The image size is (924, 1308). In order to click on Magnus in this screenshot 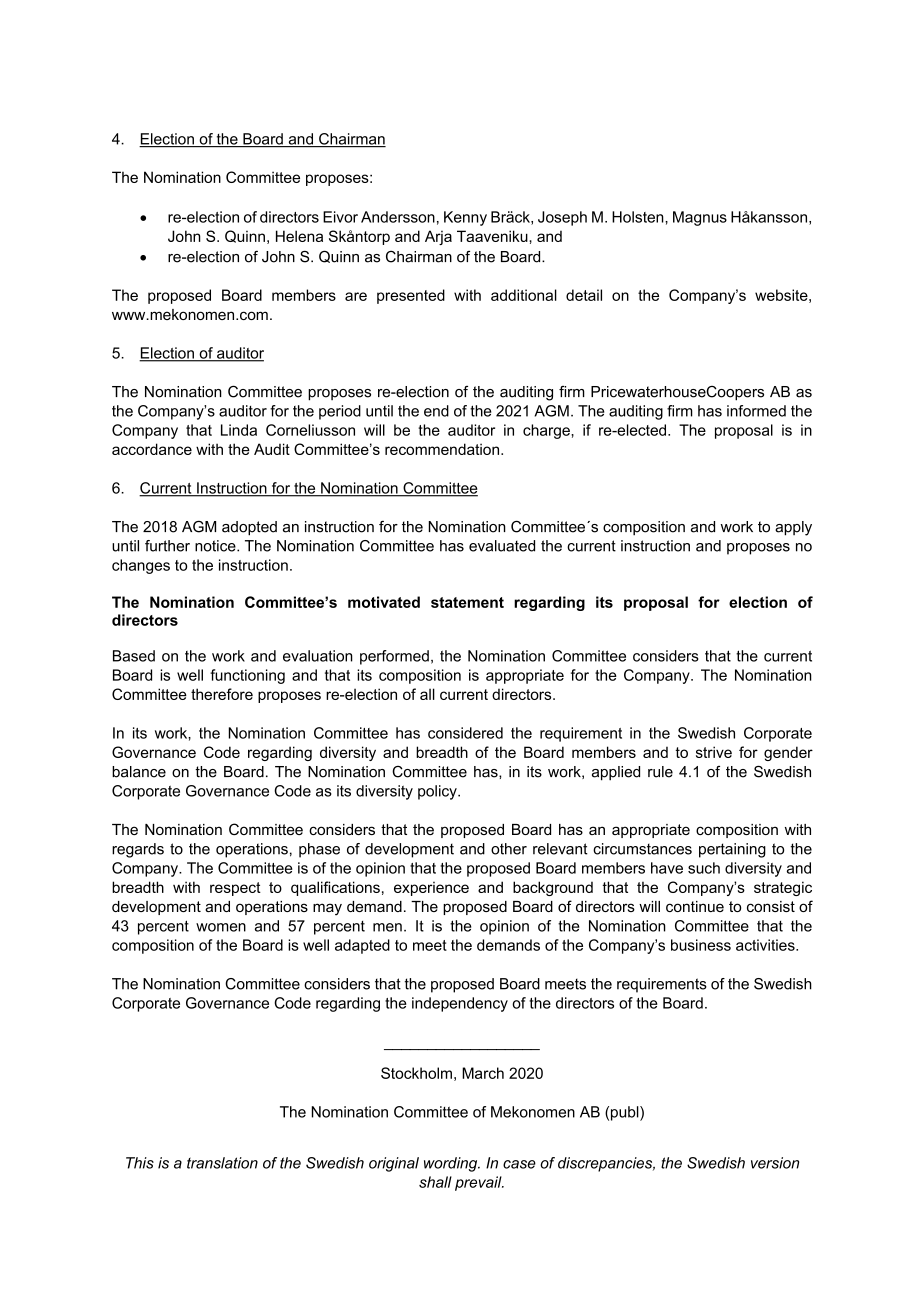, I will do `click(700, 218)`.
